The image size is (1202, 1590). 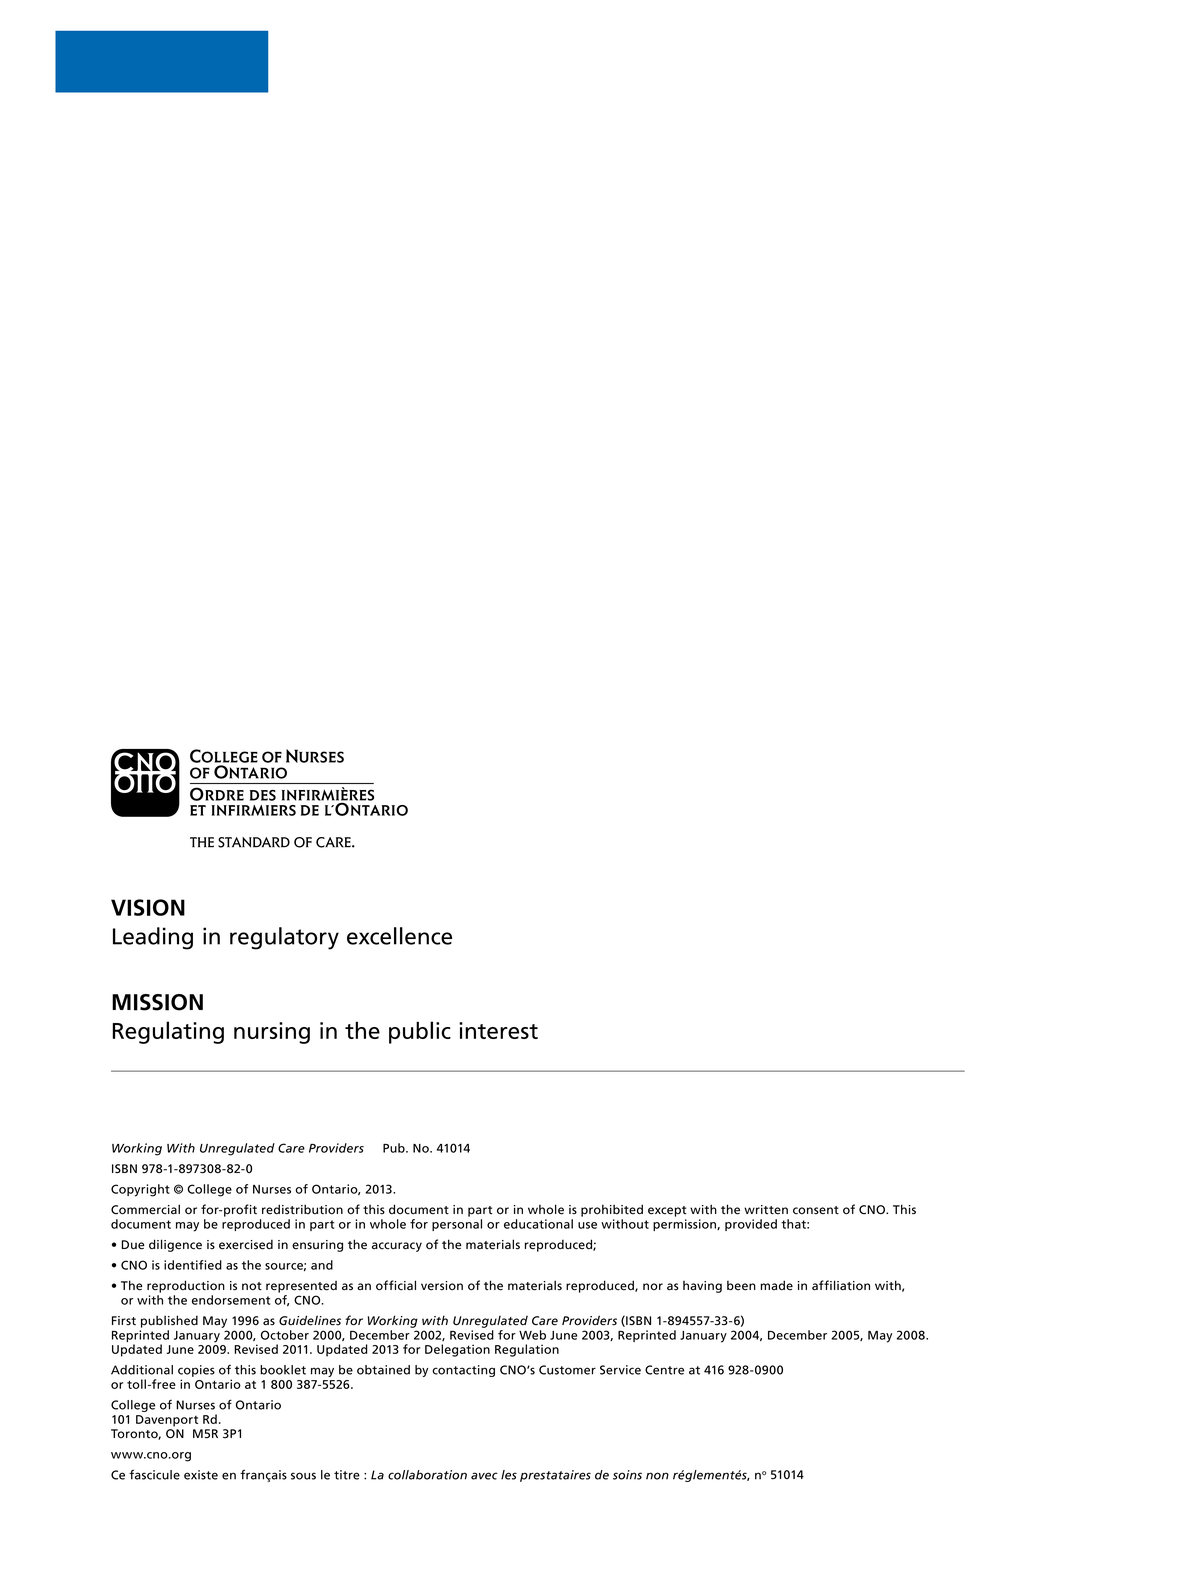 What do you see at coordinates (420, 1032) in the screenshot?
I see `public` at bounding box center [420, 1032].
